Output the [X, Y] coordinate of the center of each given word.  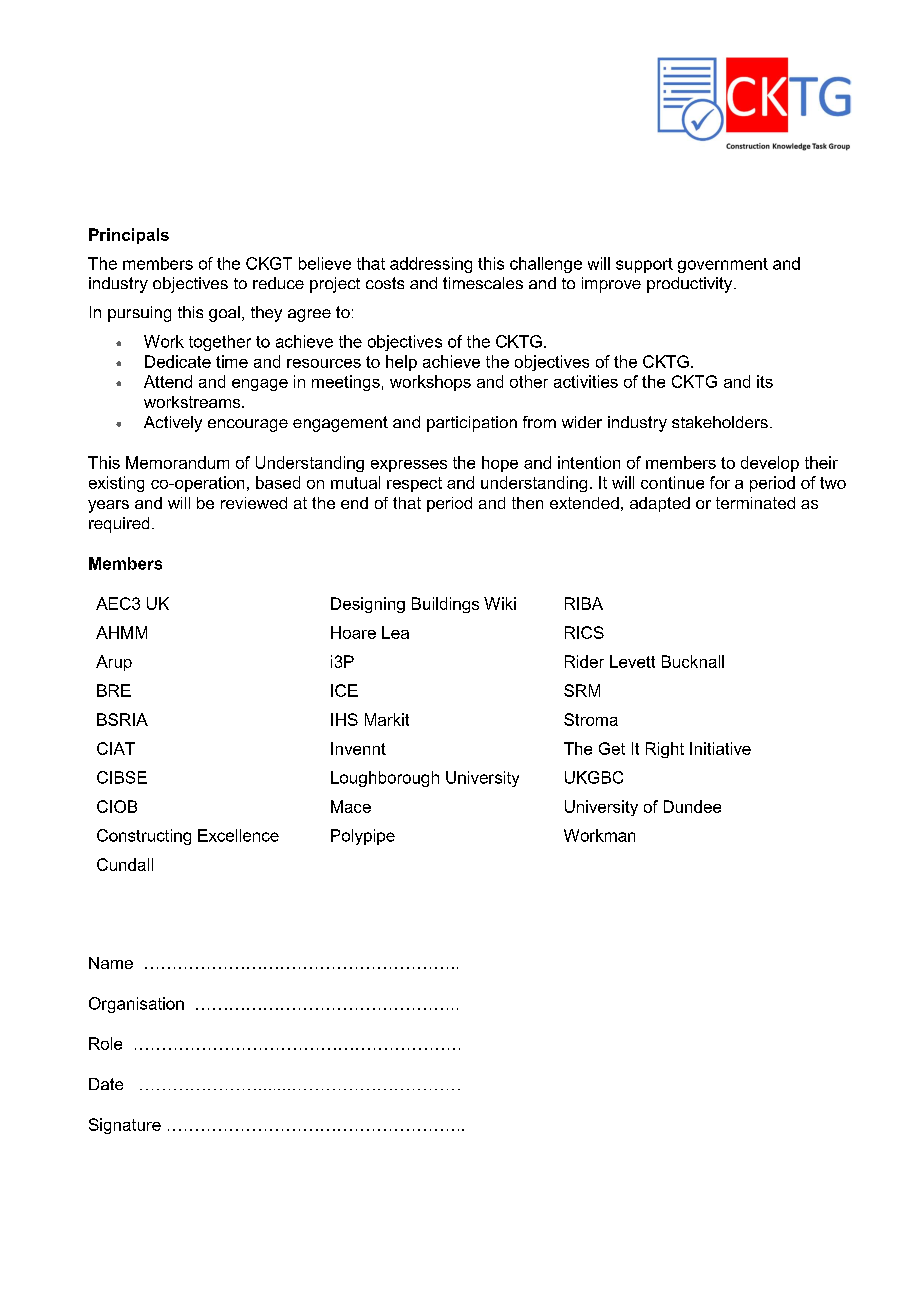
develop [770, 464]
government [723, 265]
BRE [114, 690]
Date [106, 1084]
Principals [129, 236]
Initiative [720, 748]
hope [500, 464]
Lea [395, 632]
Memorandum [177, 462]
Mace [351, 806]
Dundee [692, 806]
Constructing [144, 837]
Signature [125, 1126]
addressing [431, 265]
